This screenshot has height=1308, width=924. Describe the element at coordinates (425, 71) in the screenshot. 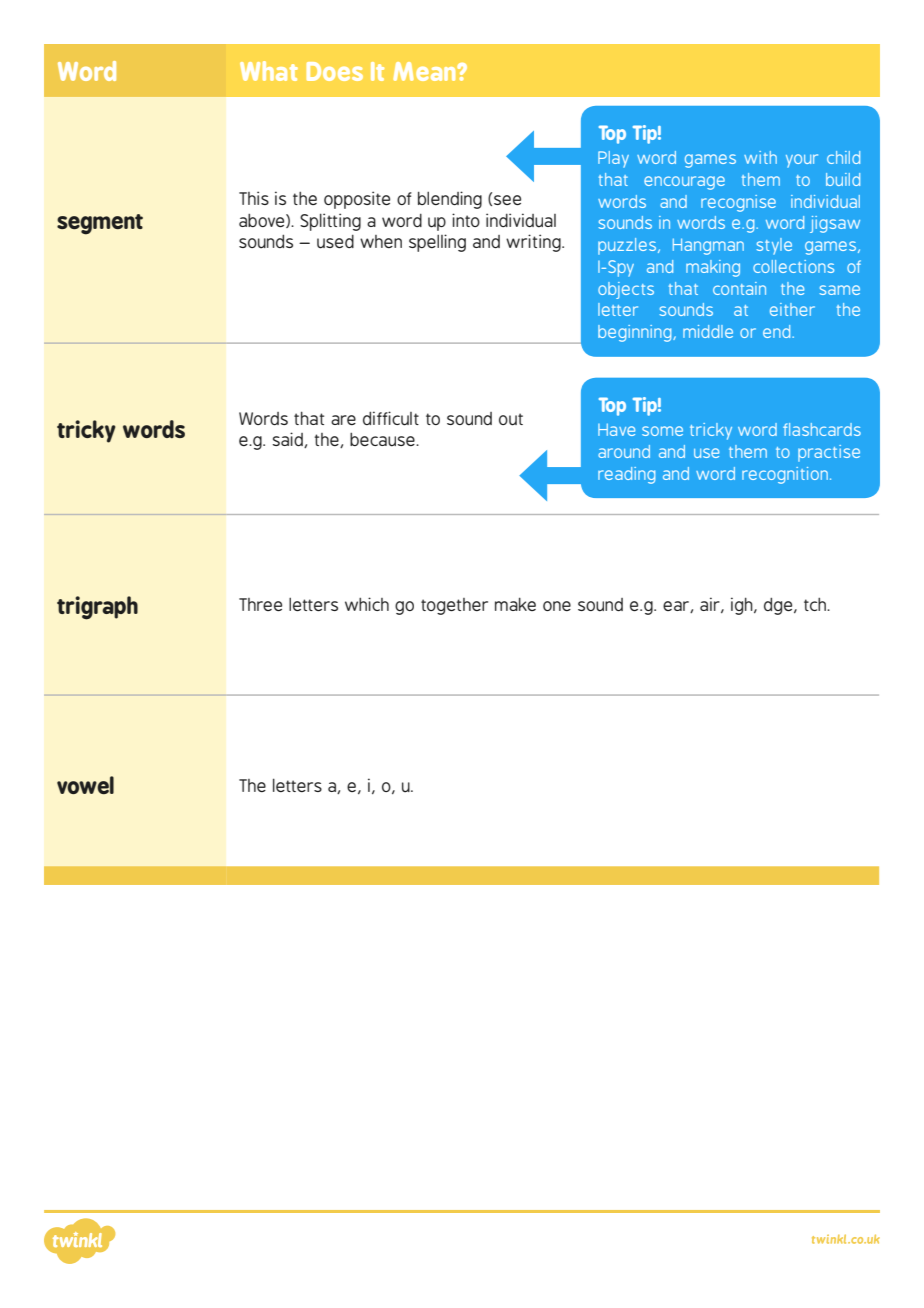

I see `Mean` at that location.
